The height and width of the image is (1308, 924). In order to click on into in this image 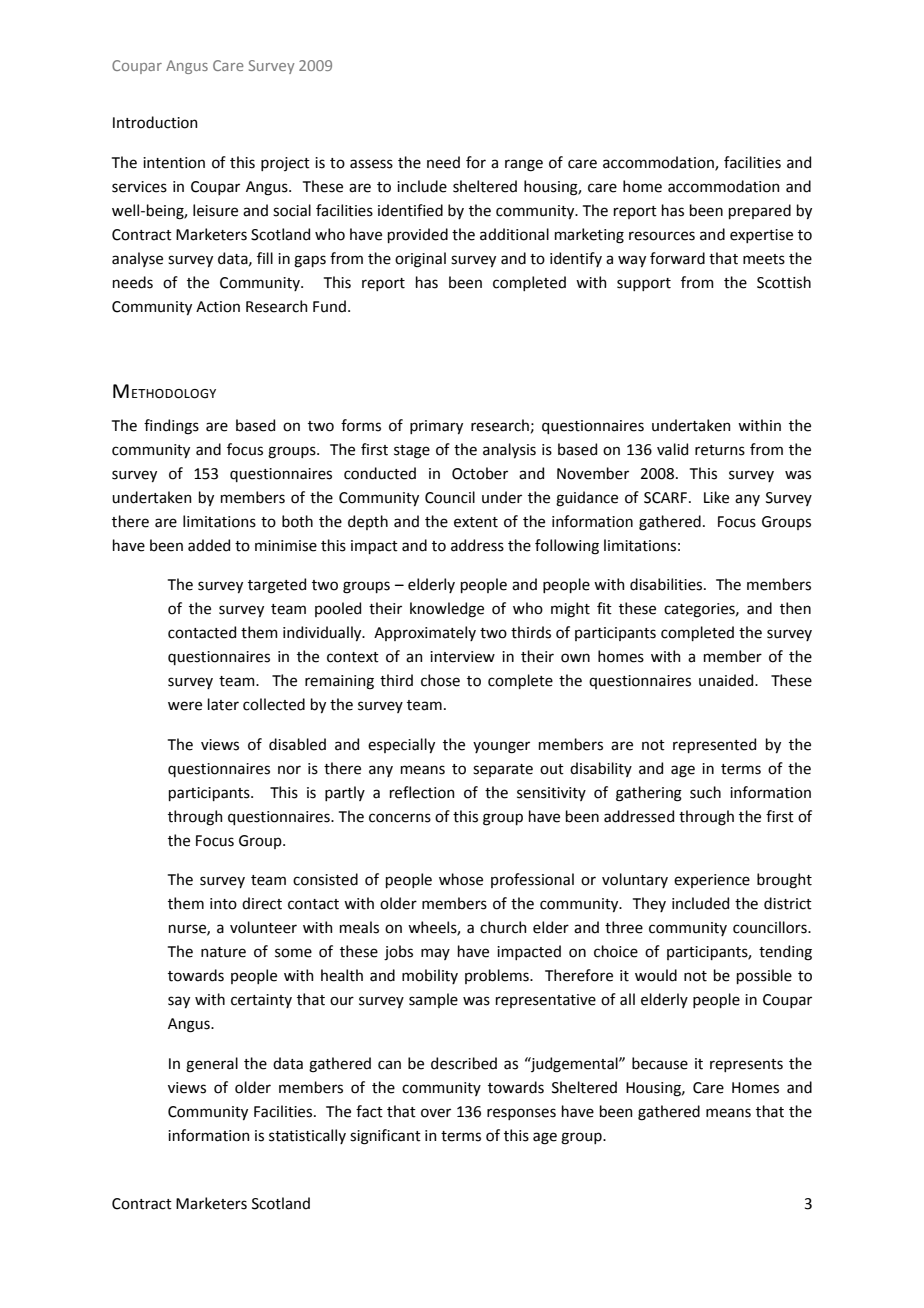, I will do `click(223, 904)`.
